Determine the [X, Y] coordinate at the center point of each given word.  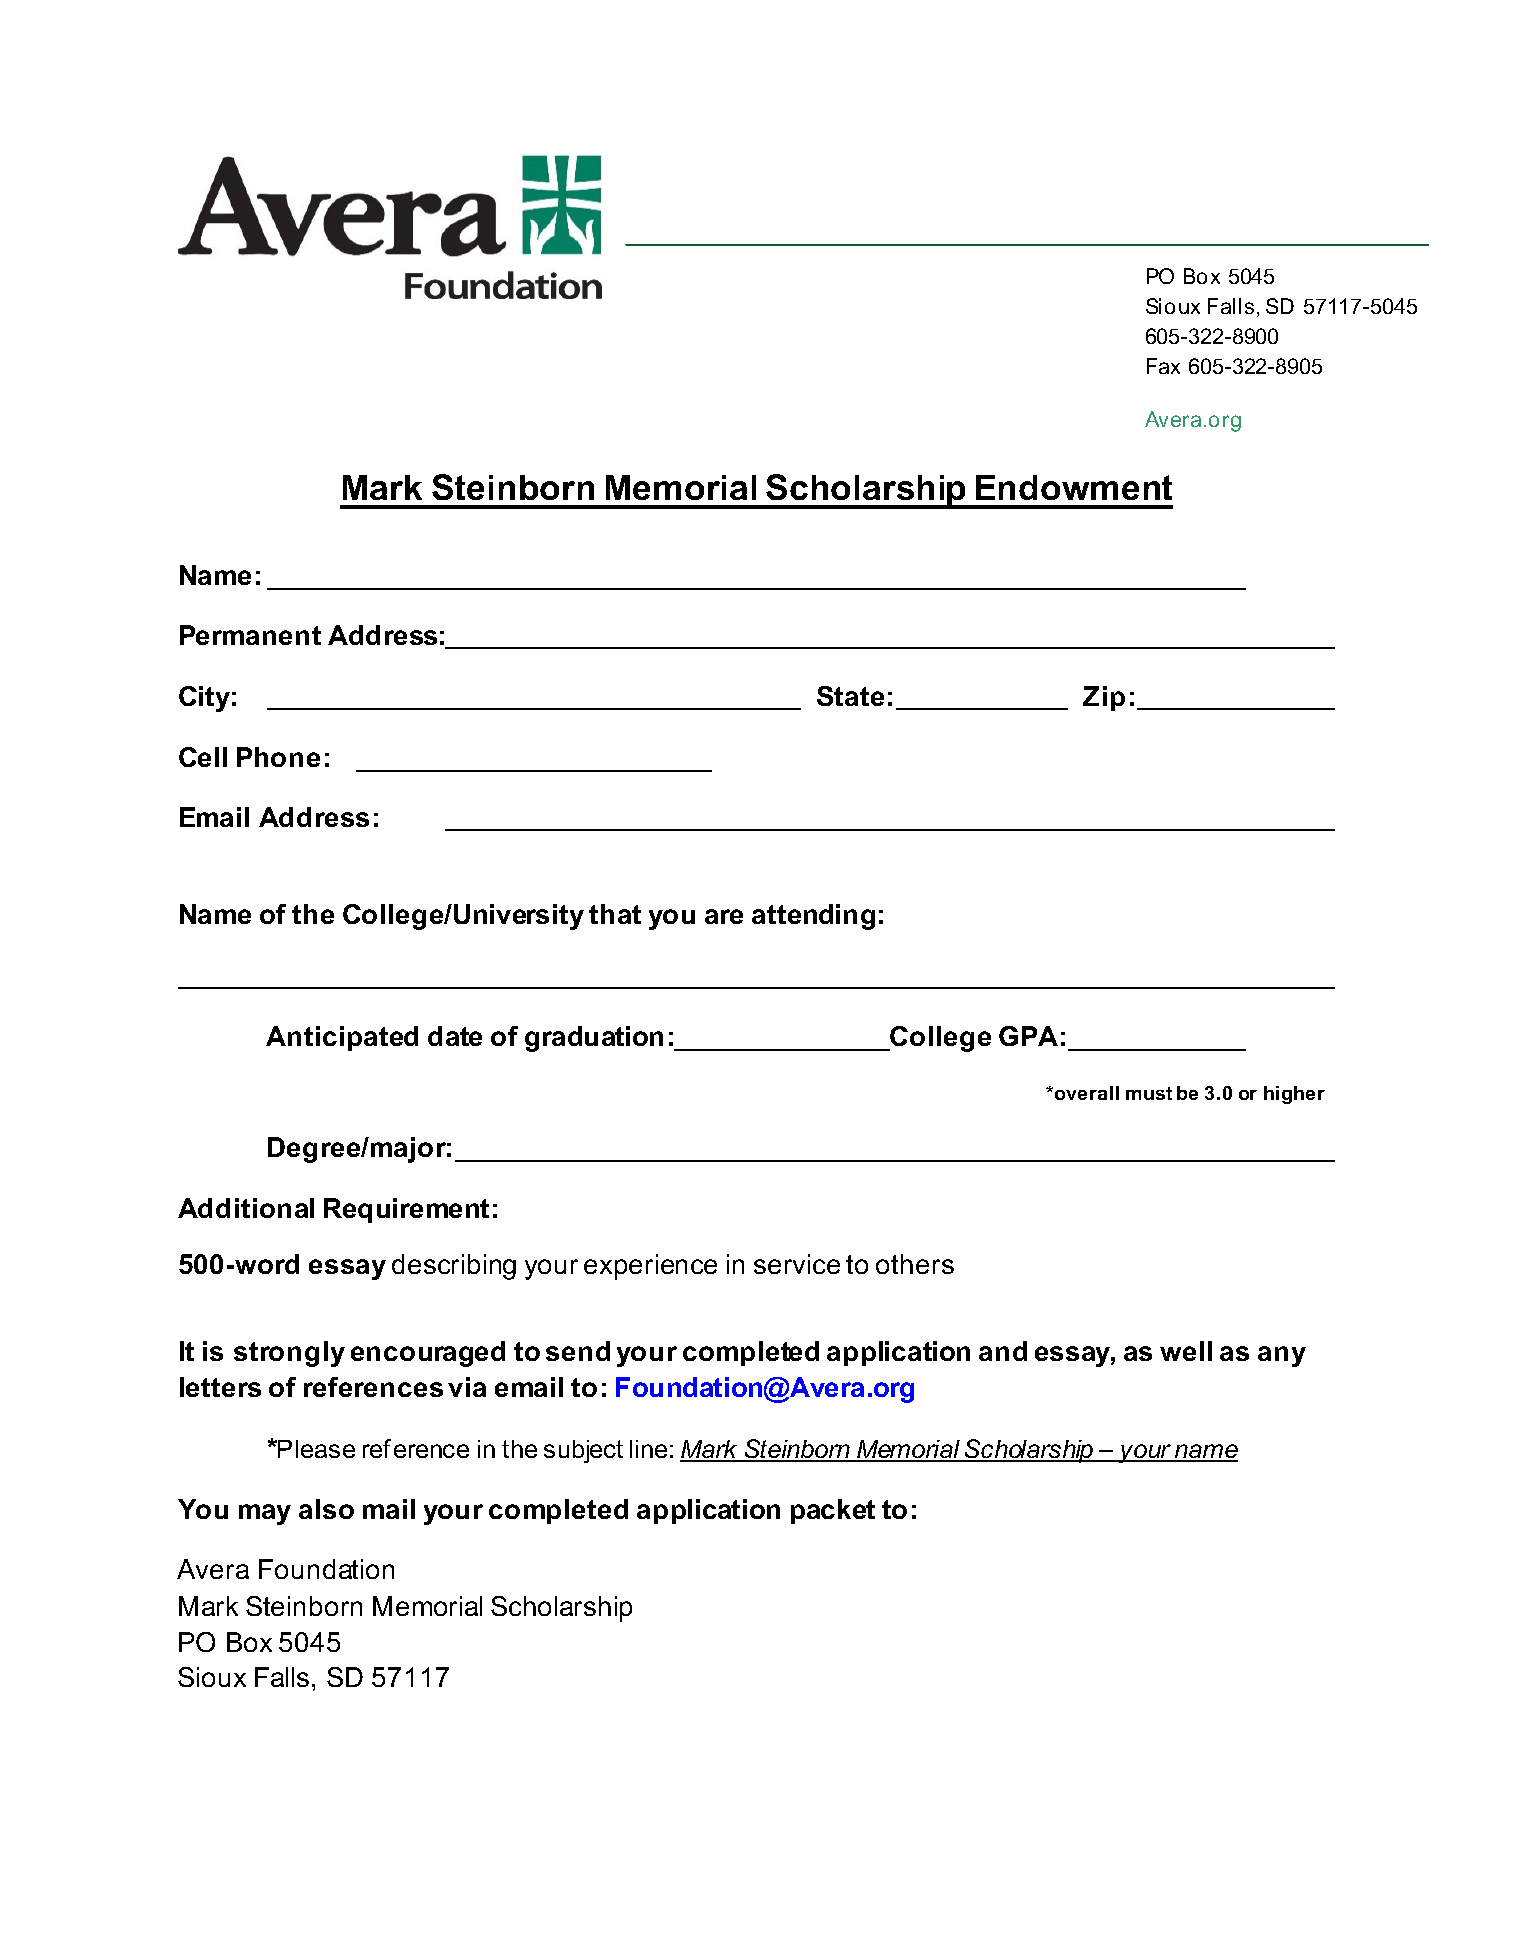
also [326, 1509]
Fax [1163, 366]
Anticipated [342, 1038]
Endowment [1074, 487]
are [724, 916]
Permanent [250, 635]
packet [833, 1511]
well [1186, 1351]
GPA [1028, 1036]
